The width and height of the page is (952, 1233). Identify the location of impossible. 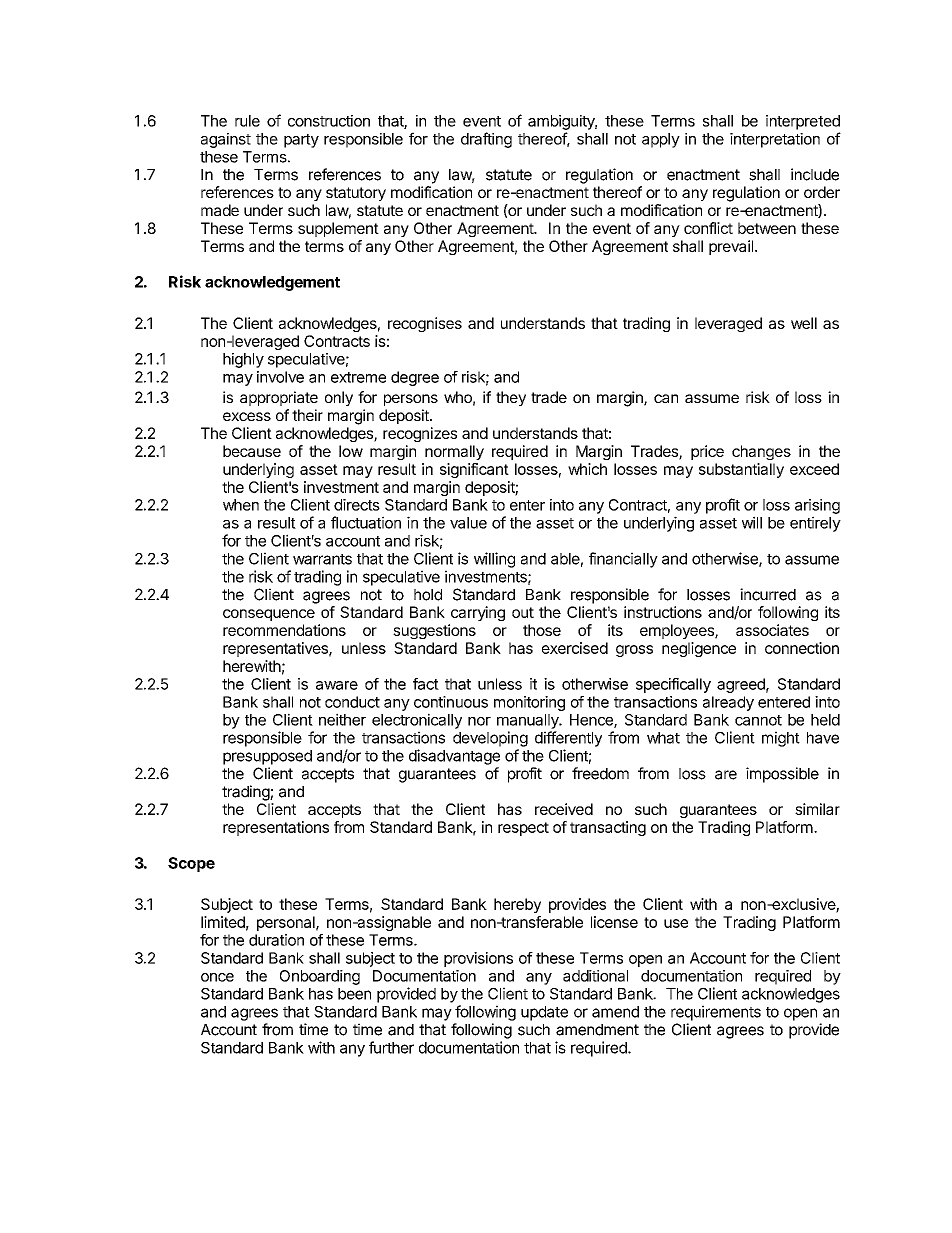
(782, 775).
